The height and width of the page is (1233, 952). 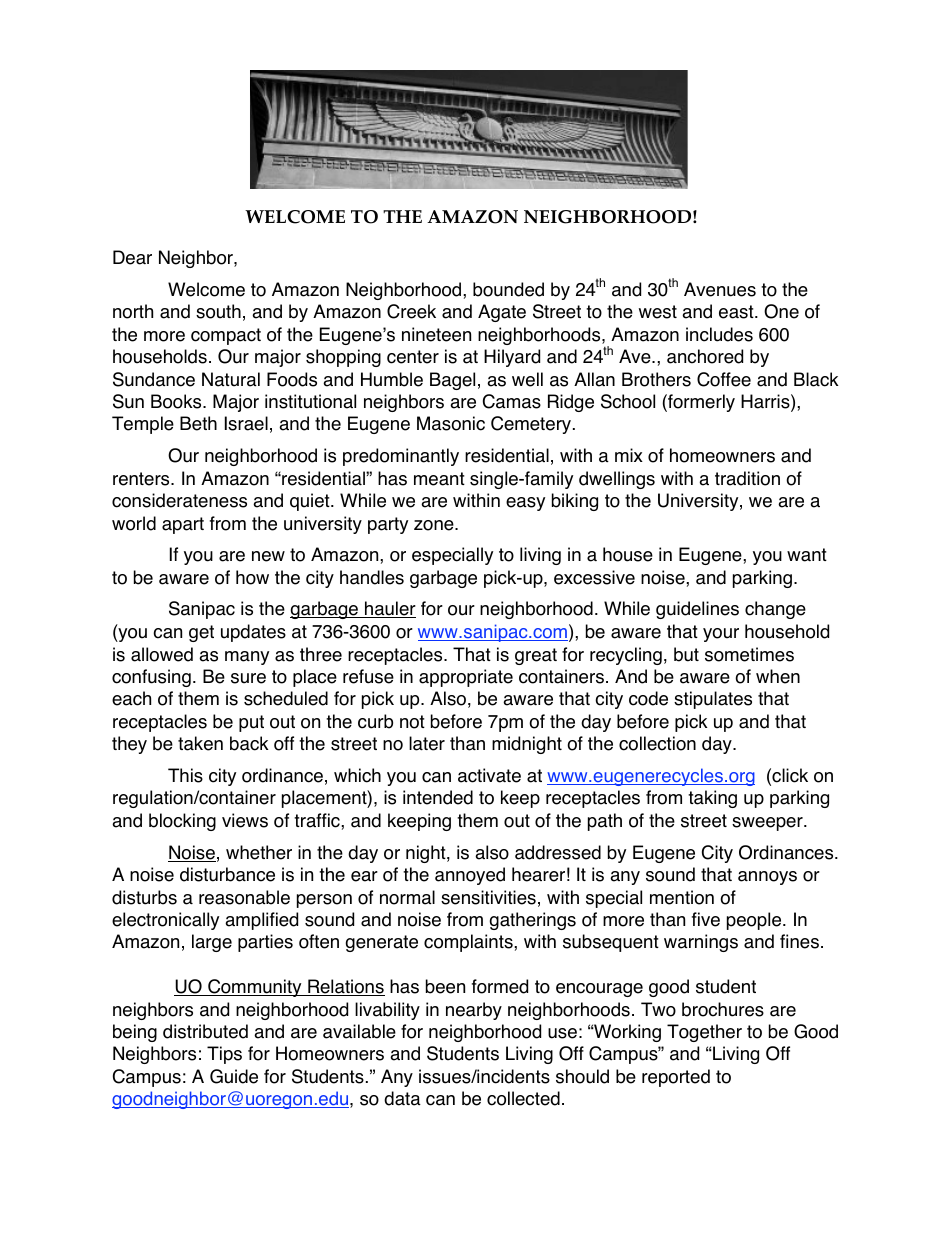 What do you see at coordinates (224, 1055) in the page?
I see `Tips` at bounding box center [224, 1055].
